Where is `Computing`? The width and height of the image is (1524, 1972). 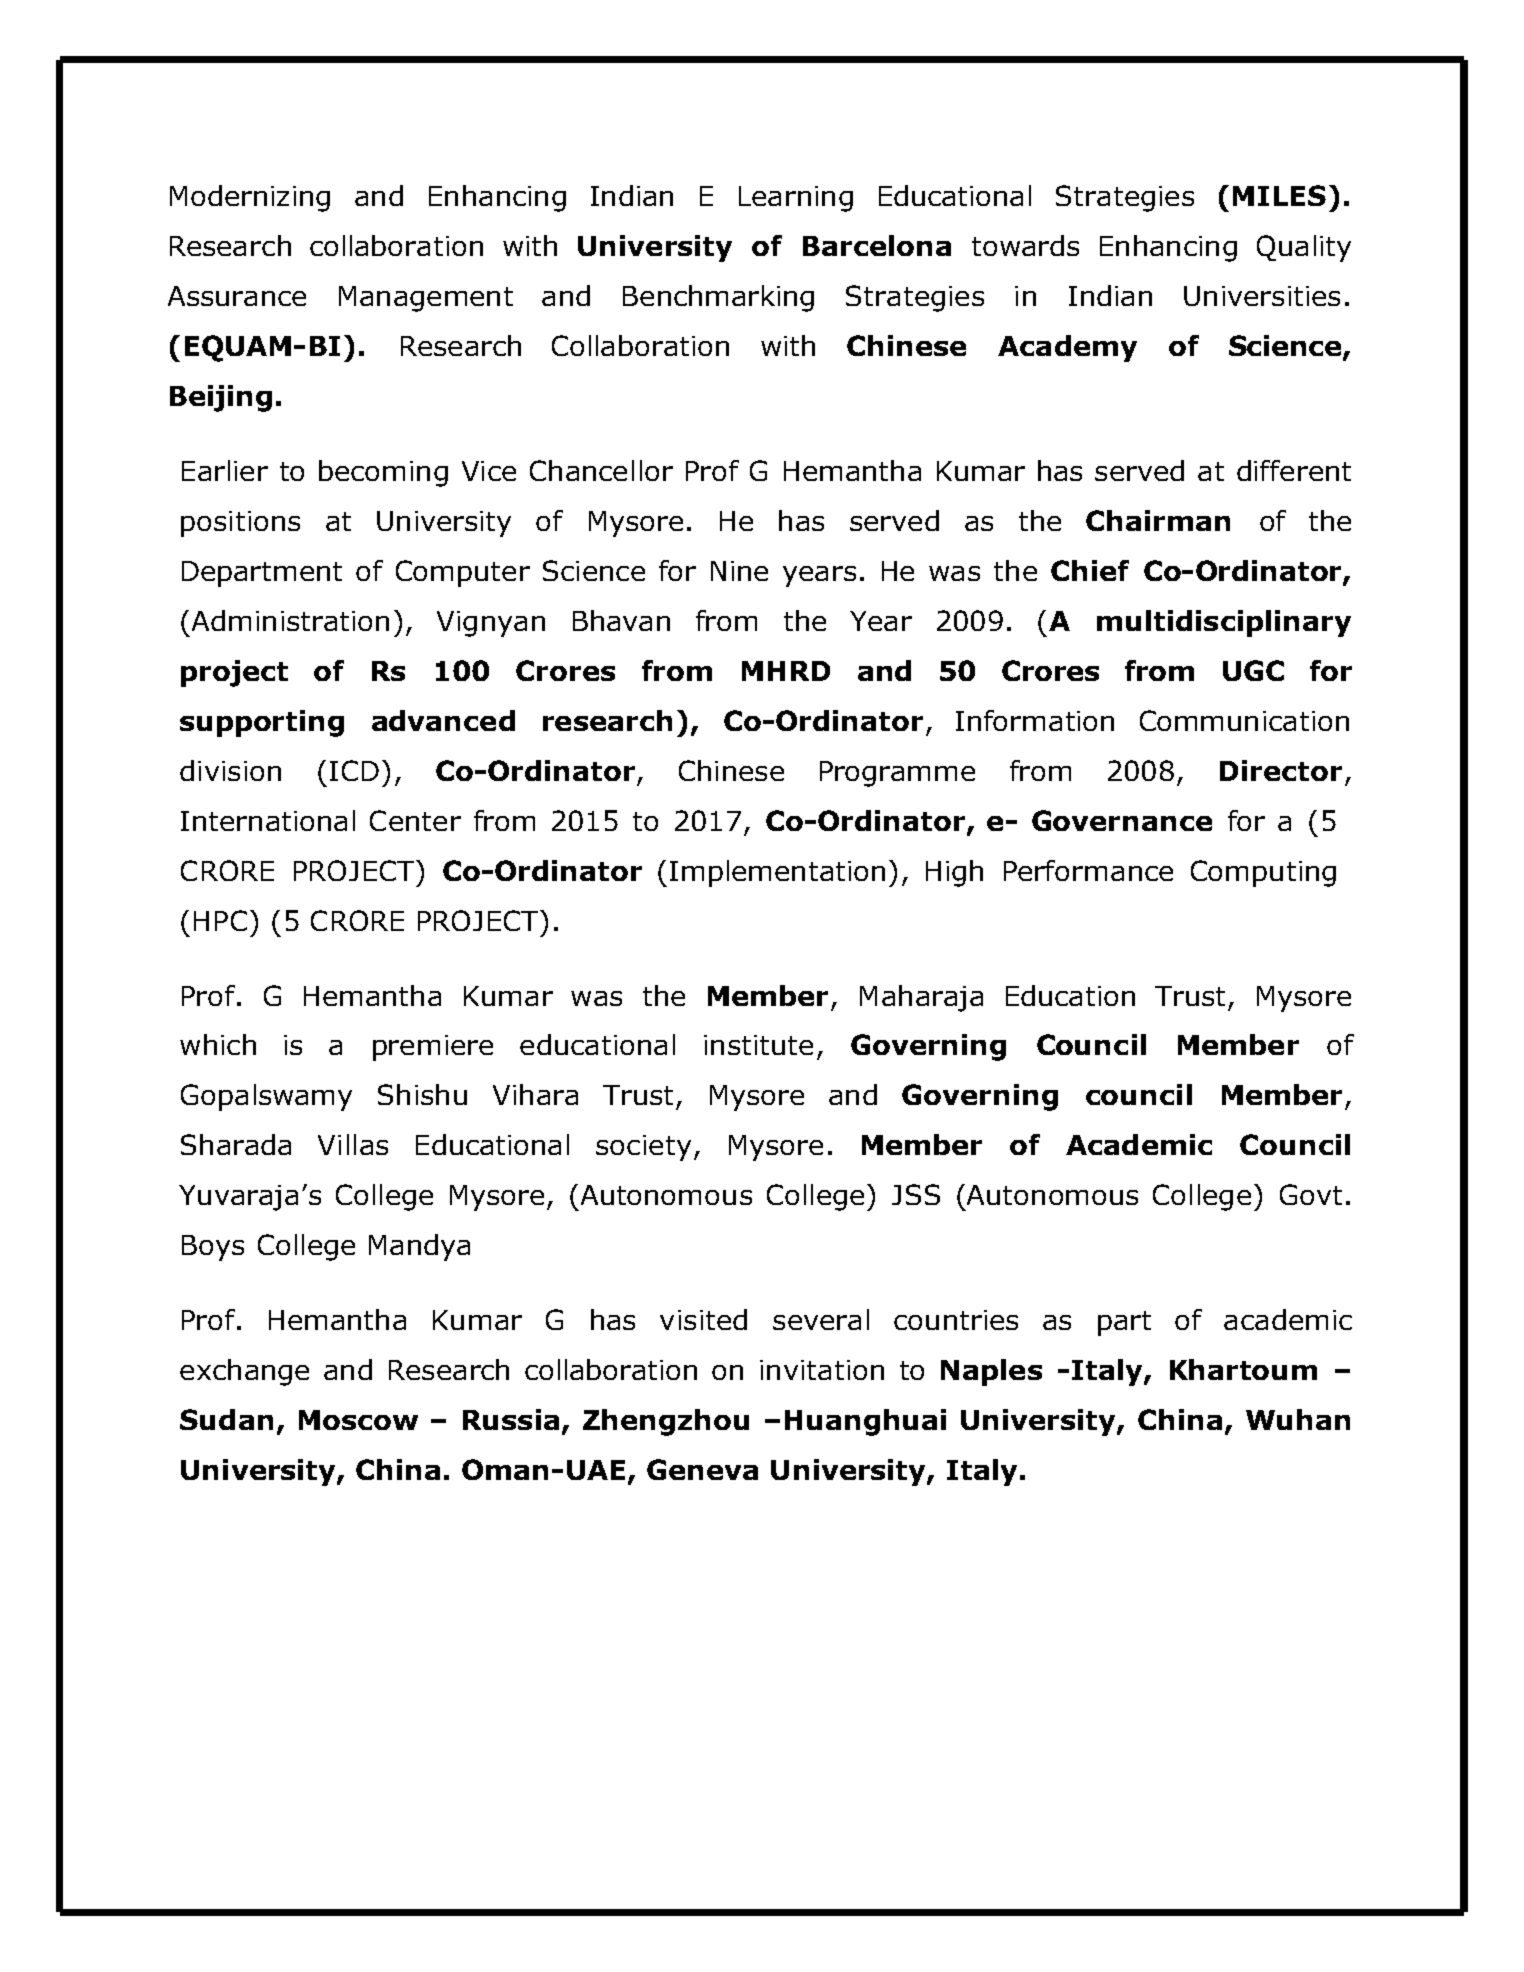
Computing is located at coordinates (1263, 873).
